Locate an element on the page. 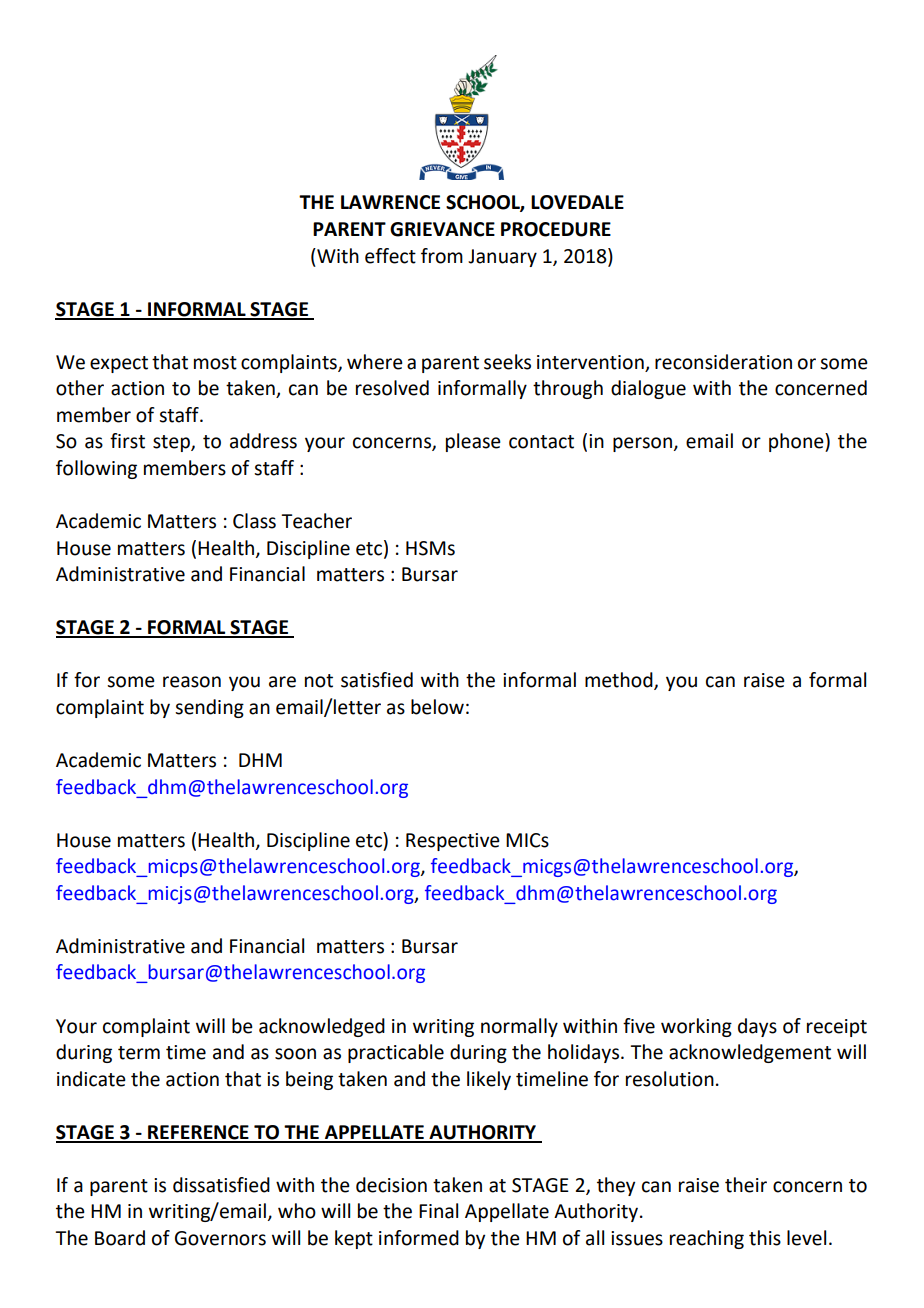 The width and height of the page is (924, 1308). their is located at coordinates (746, 1185).
